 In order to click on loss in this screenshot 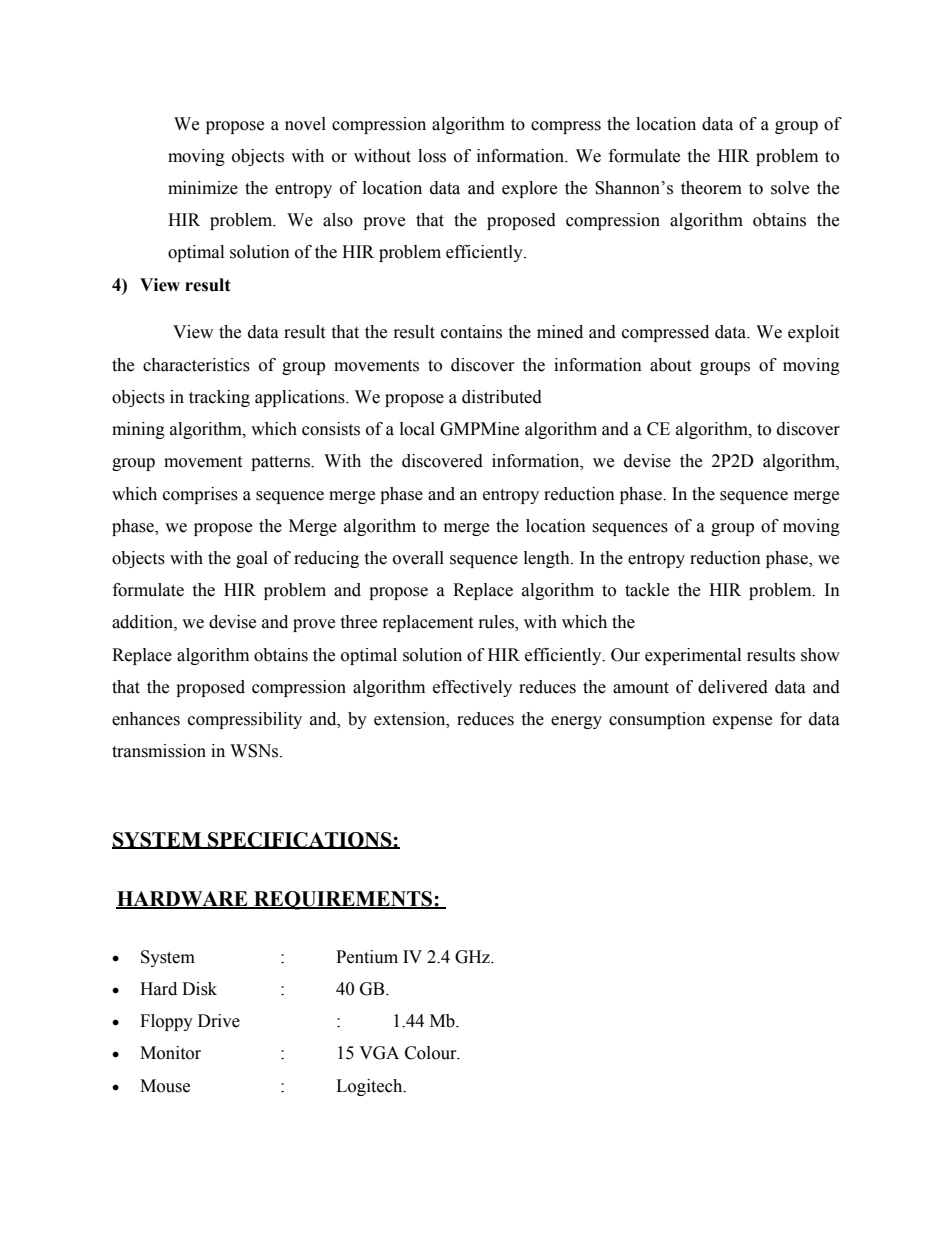, I will do `click(432, 156)`.
